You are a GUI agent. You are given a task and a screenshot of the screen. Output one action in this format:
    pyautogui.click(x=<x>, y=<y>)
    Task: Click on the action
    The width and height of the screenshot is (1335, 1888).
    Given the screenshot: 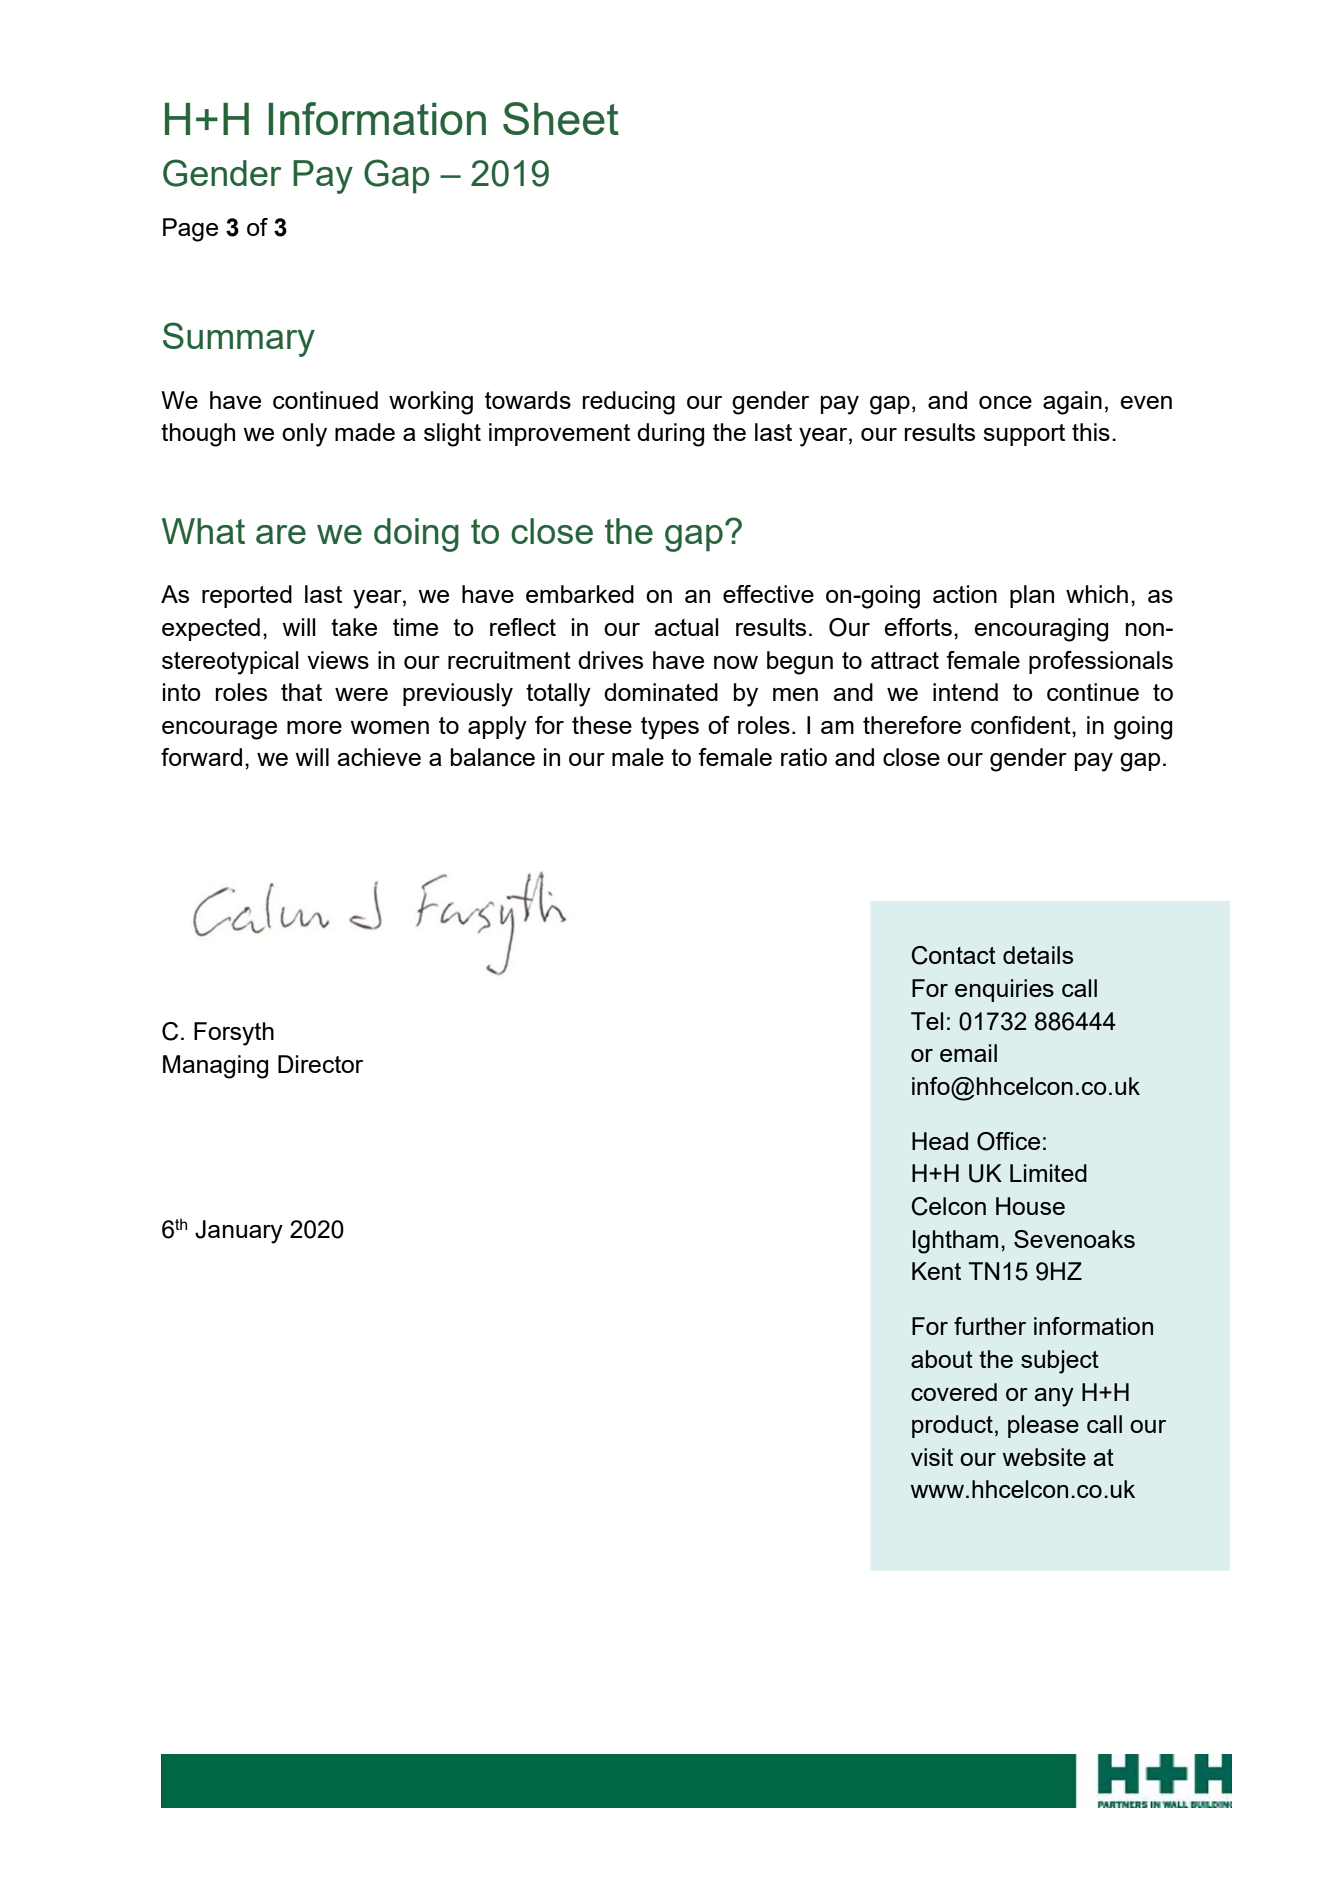 What is the action you would take?
    pyautogui.click(x=965, y=594)
